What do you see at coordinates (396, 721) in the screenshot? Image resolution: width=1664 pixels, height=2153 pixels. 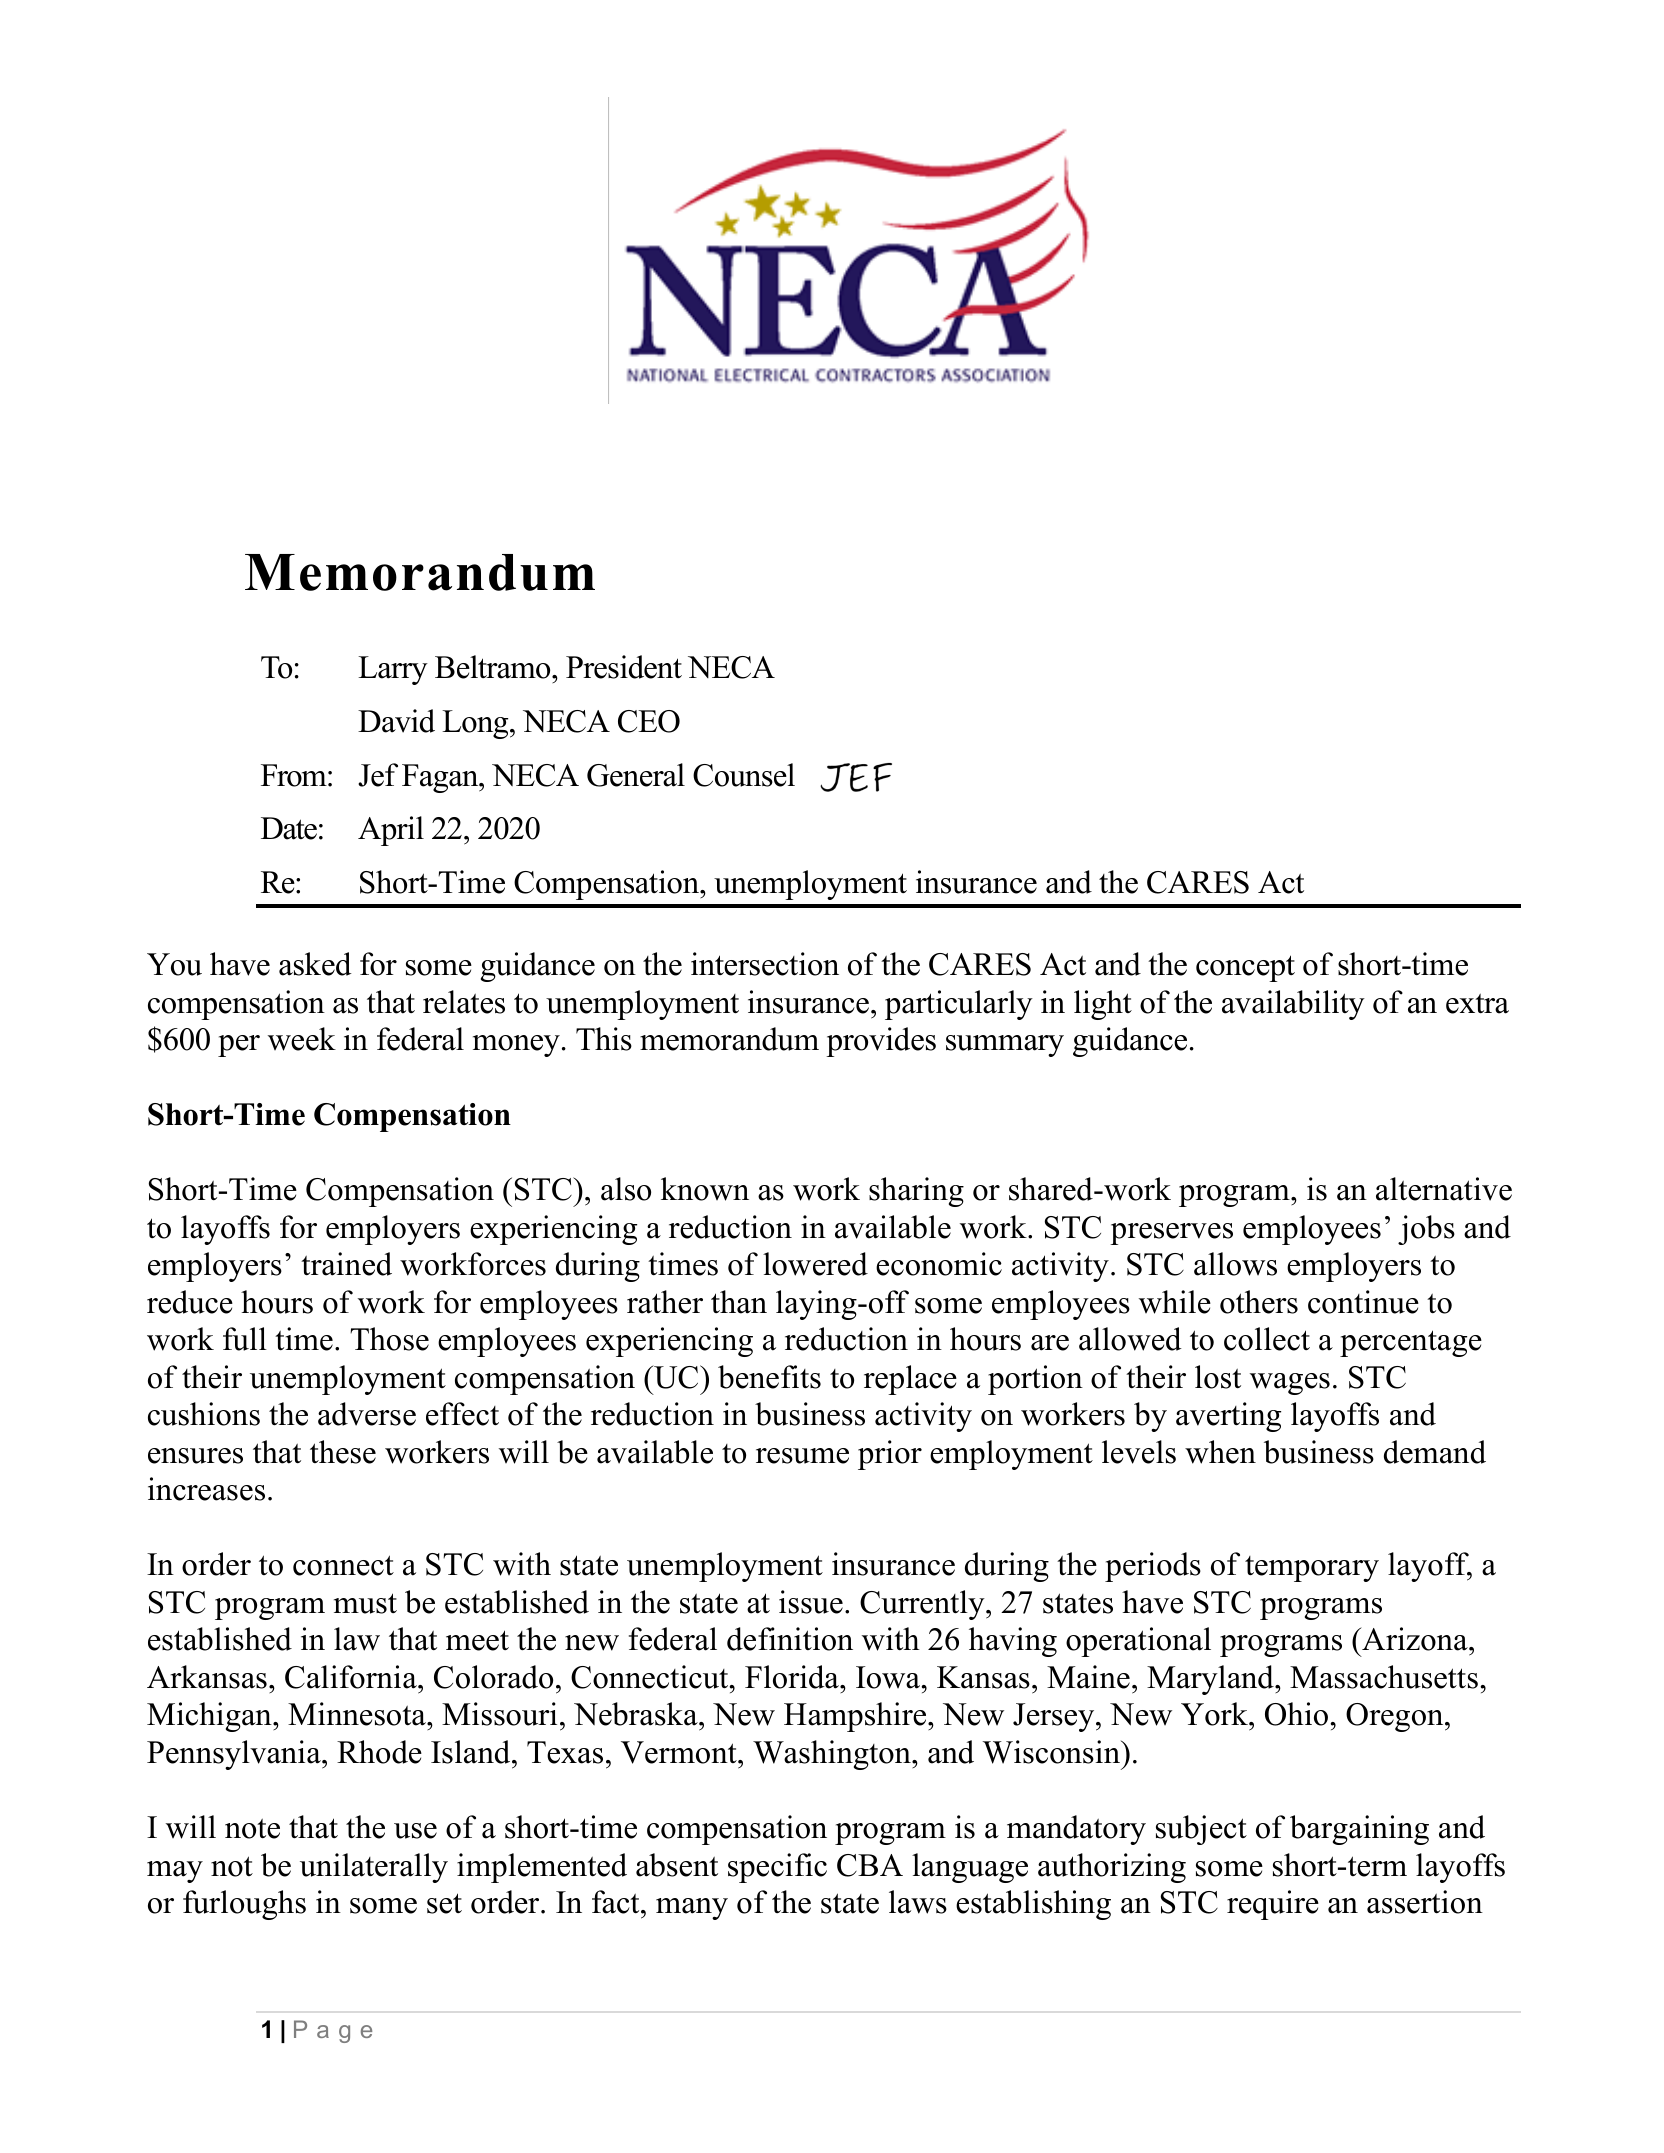 I see `David` at bounding box center [396, 721].
